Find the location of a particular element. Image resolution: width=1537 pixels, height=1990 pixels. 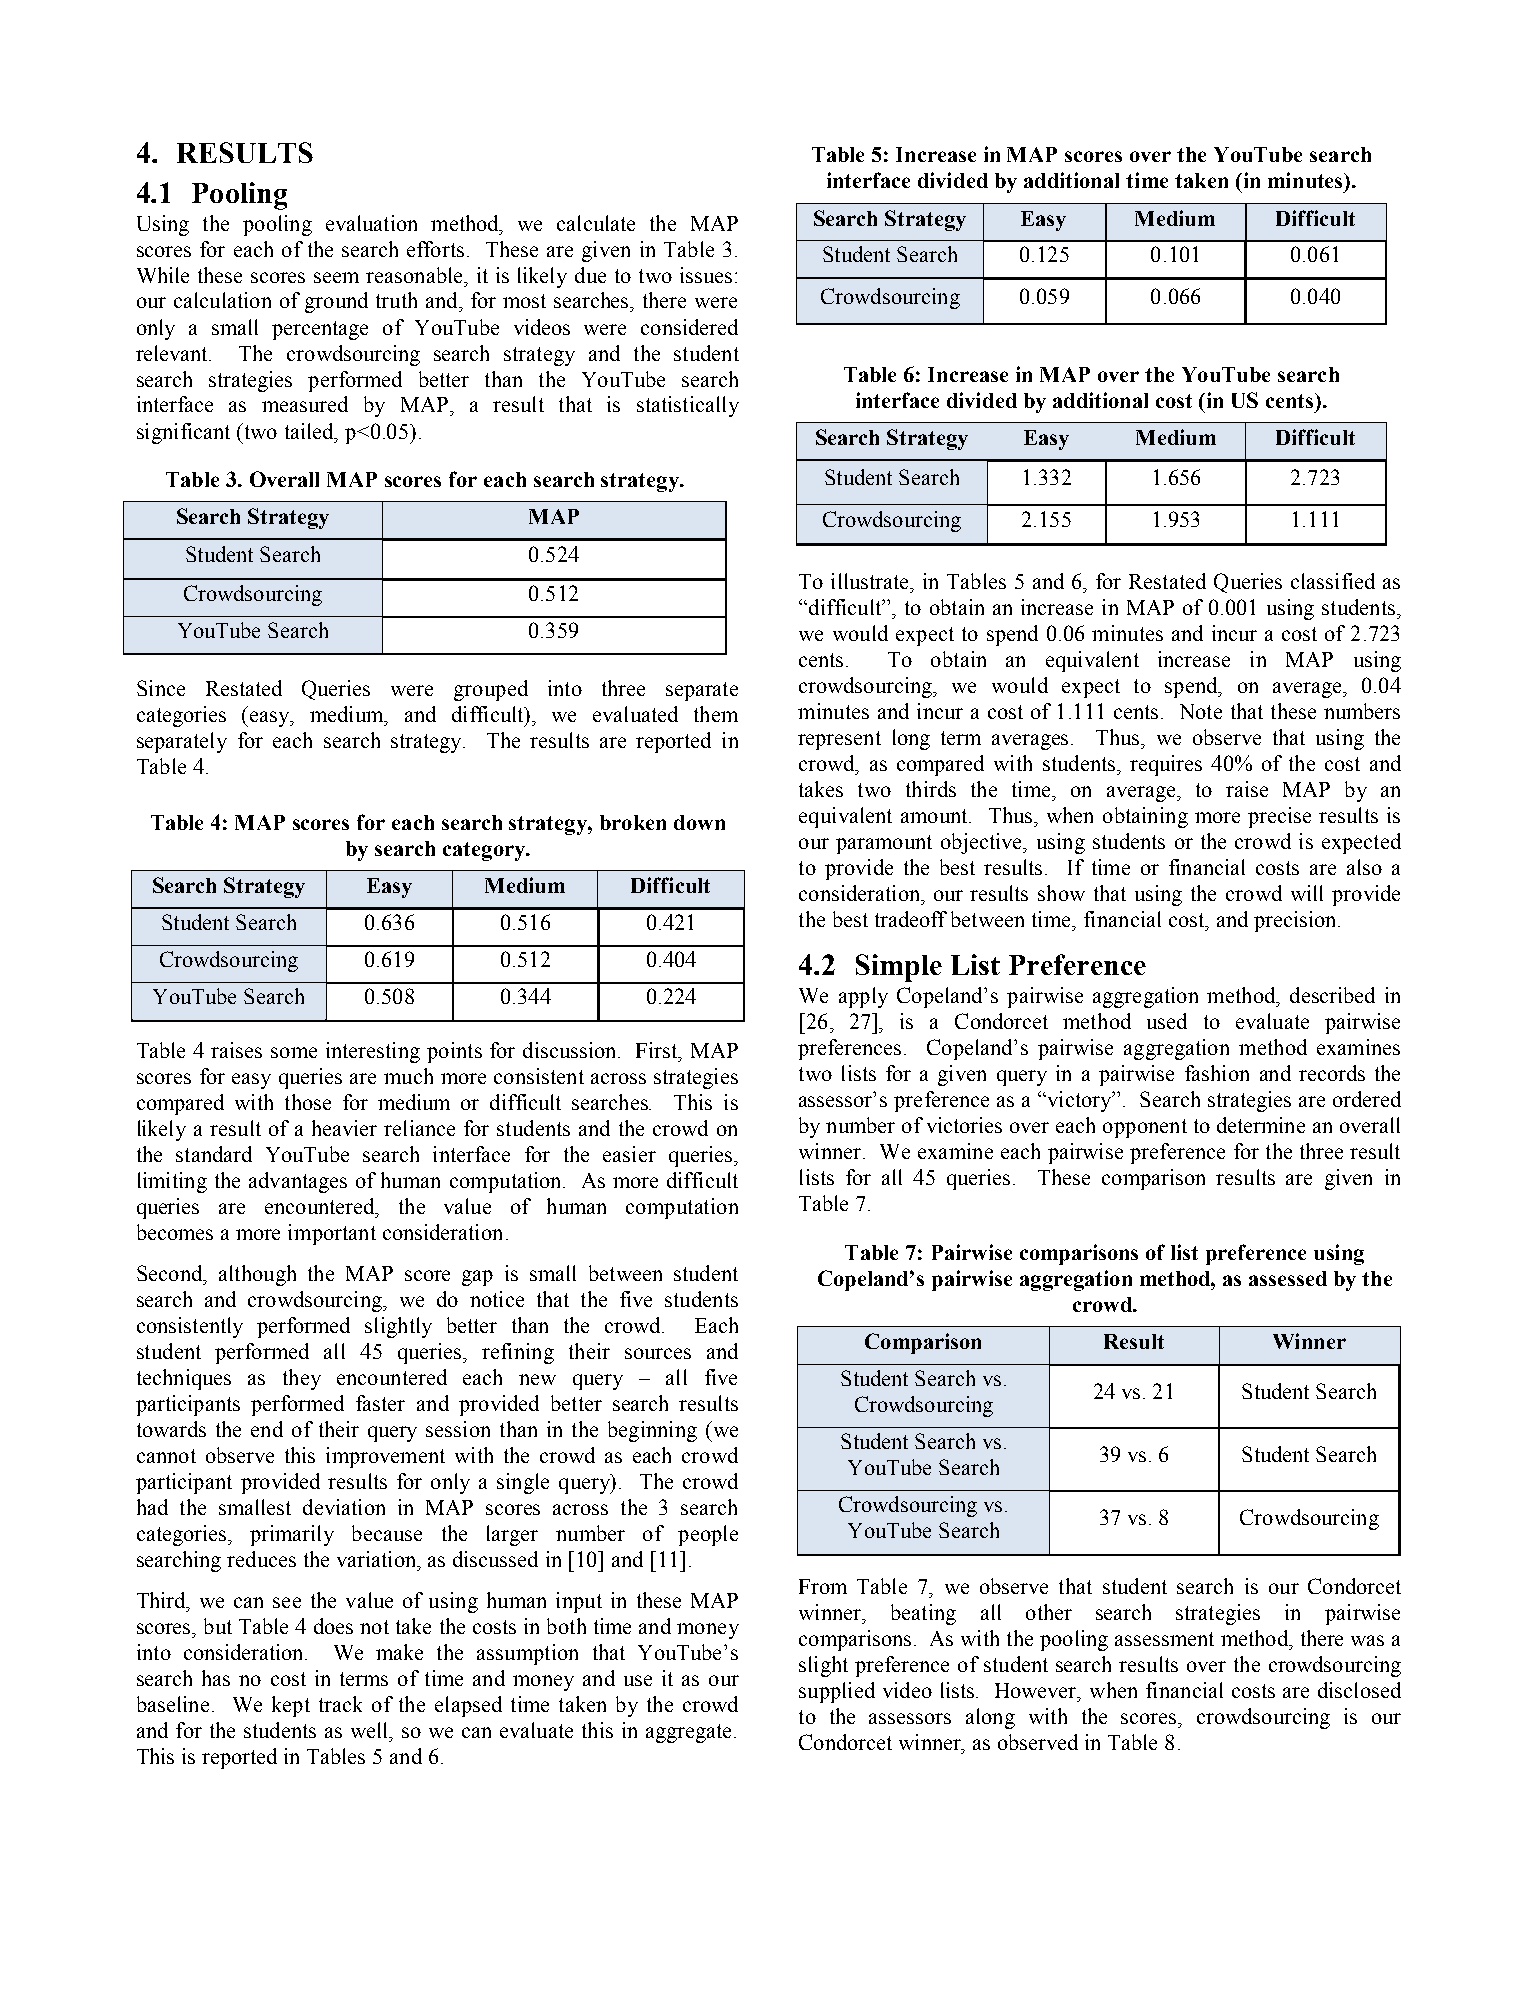

seem is located at coordinates (336, 277).
